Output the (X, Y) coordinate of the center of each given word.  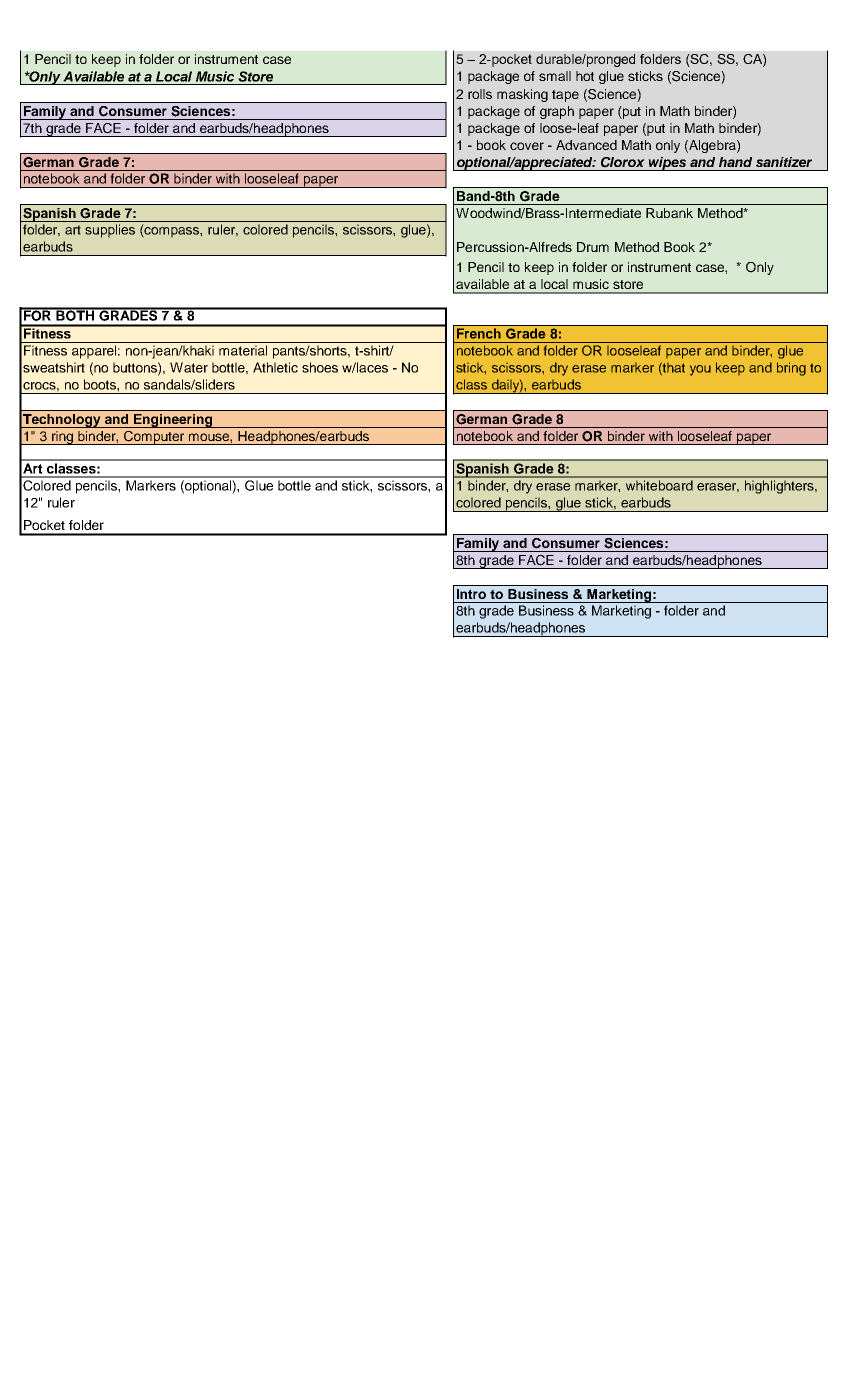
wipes (668, 164)
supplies (110, 231)
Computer (154, 438)
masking (522, 95)
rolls (480, 94)
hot (585, 76)
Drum (593, 247)
